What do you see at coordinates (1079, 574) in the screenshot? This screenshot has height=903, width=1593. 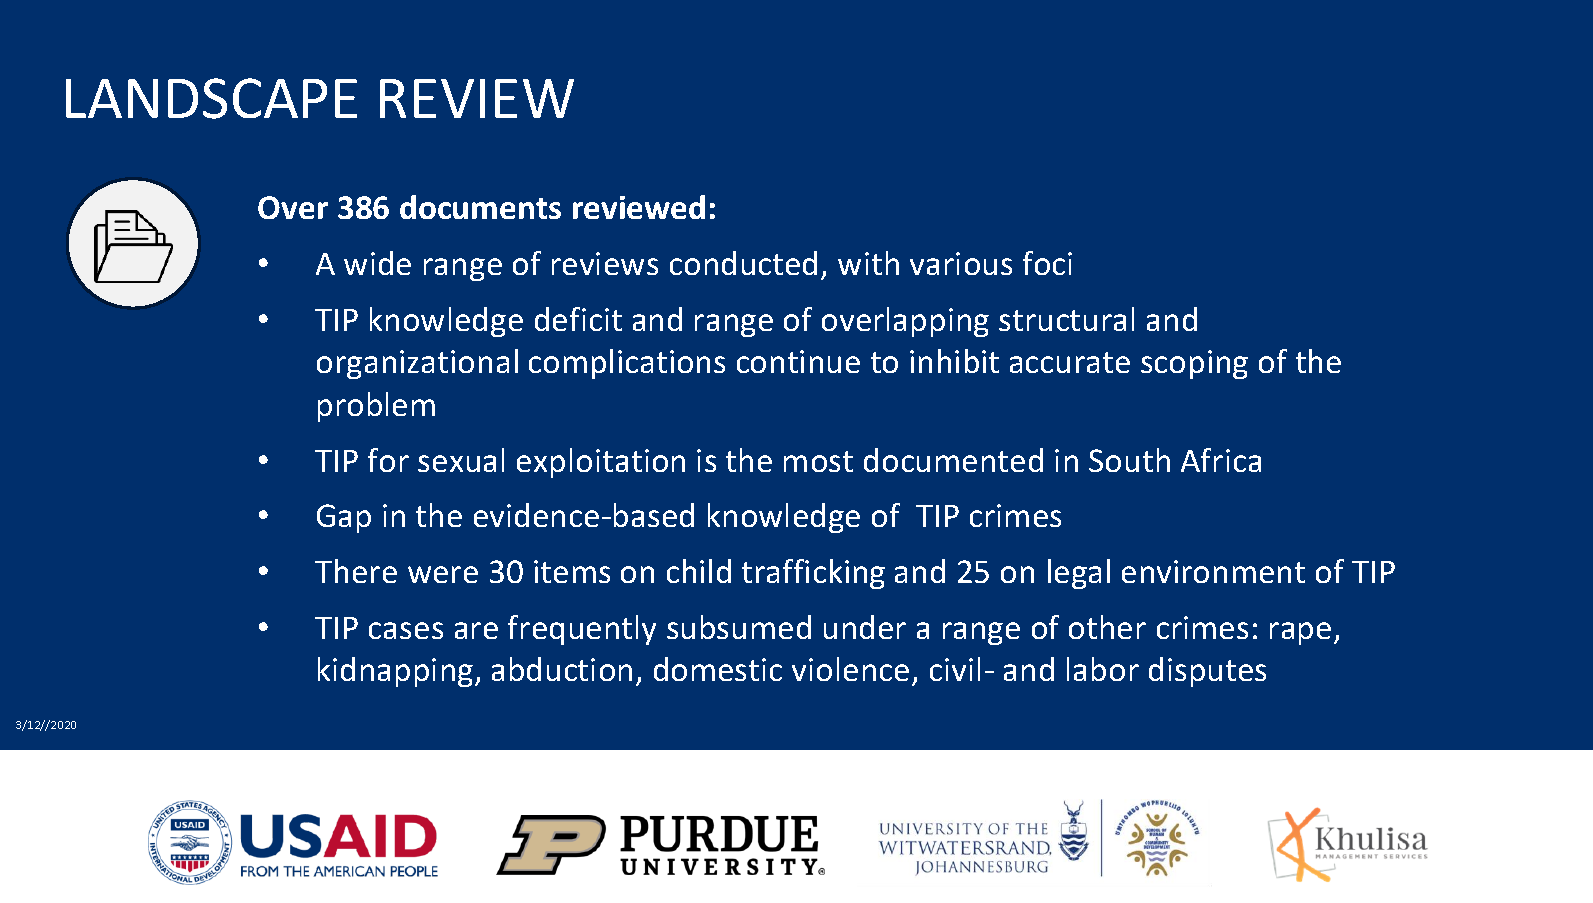 I see `legal` at bounding box center [1079, 574].
